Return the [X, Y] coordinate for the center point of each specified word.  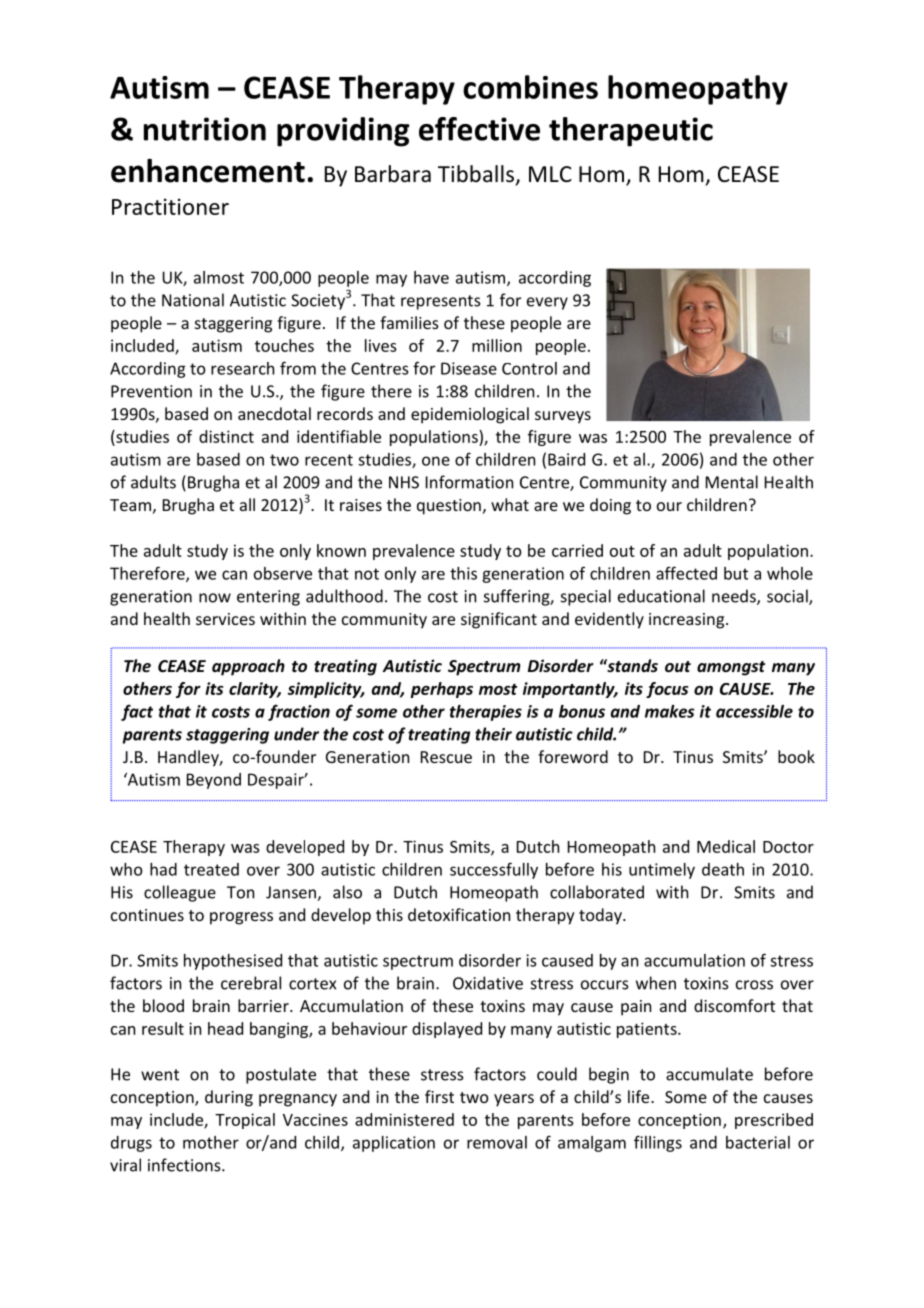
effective [479, 129]
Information [469, 482]
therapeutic [631, 132]
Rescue [446, 757]
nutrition [205, 129]
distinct [226, 436]
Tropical [245, 1121]
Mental [732, 482]
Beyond [214, 781]
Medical [726, 846]
